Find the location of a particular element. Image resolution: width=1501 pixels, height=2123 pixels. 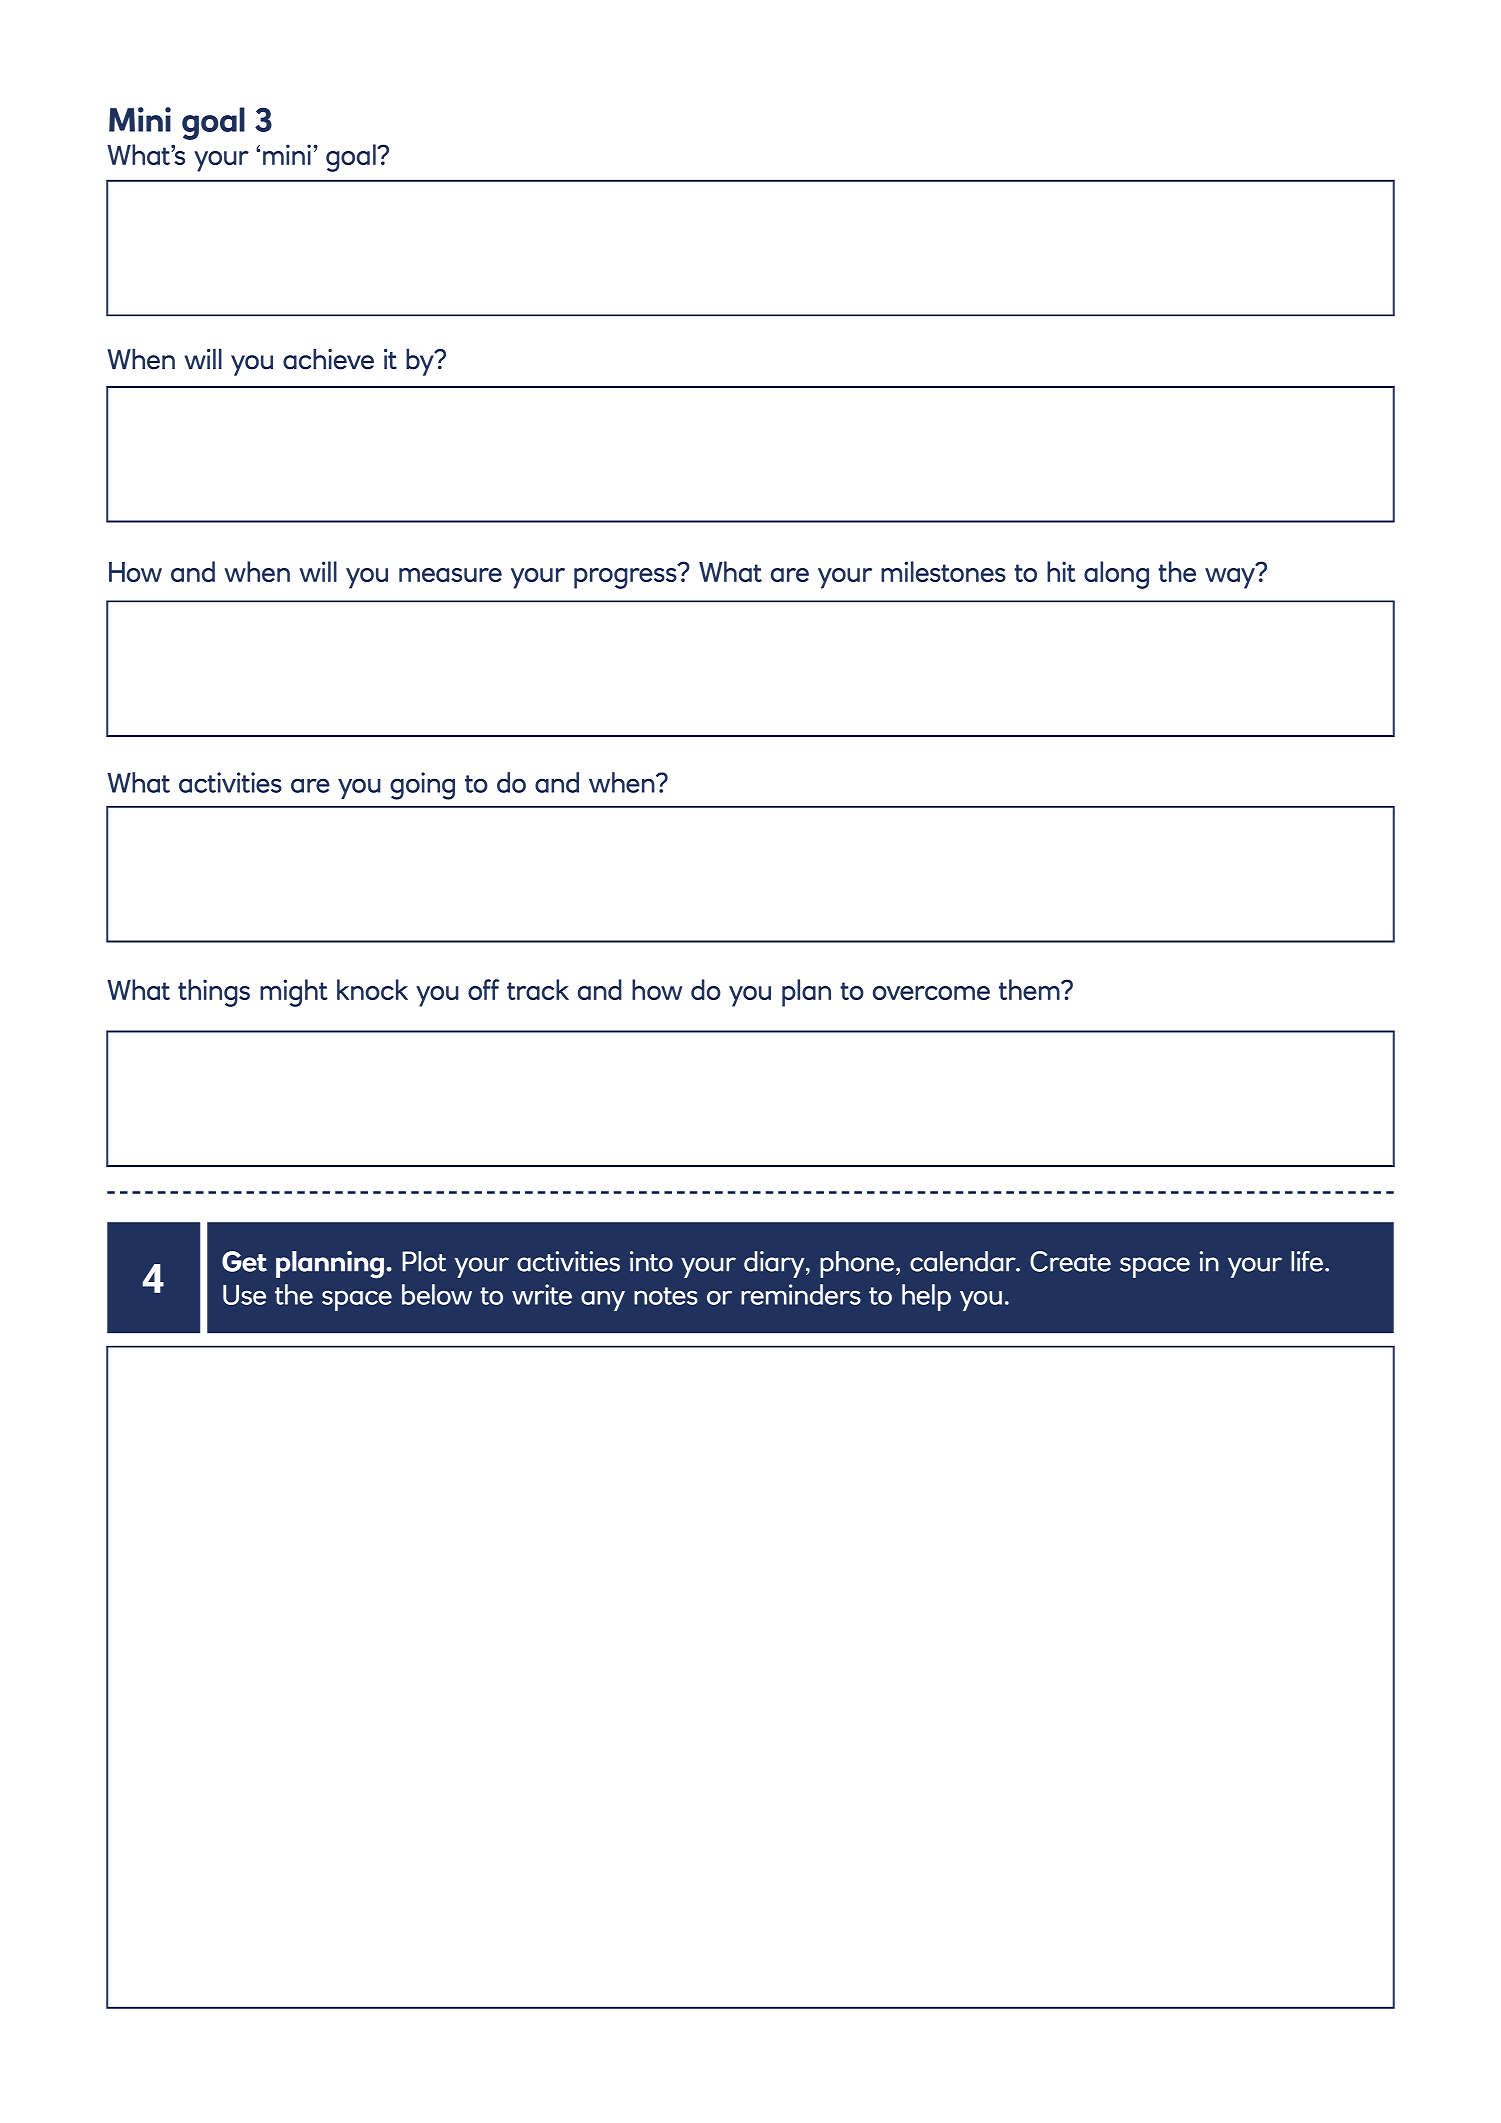

track is located at coordinates (538, 989).
